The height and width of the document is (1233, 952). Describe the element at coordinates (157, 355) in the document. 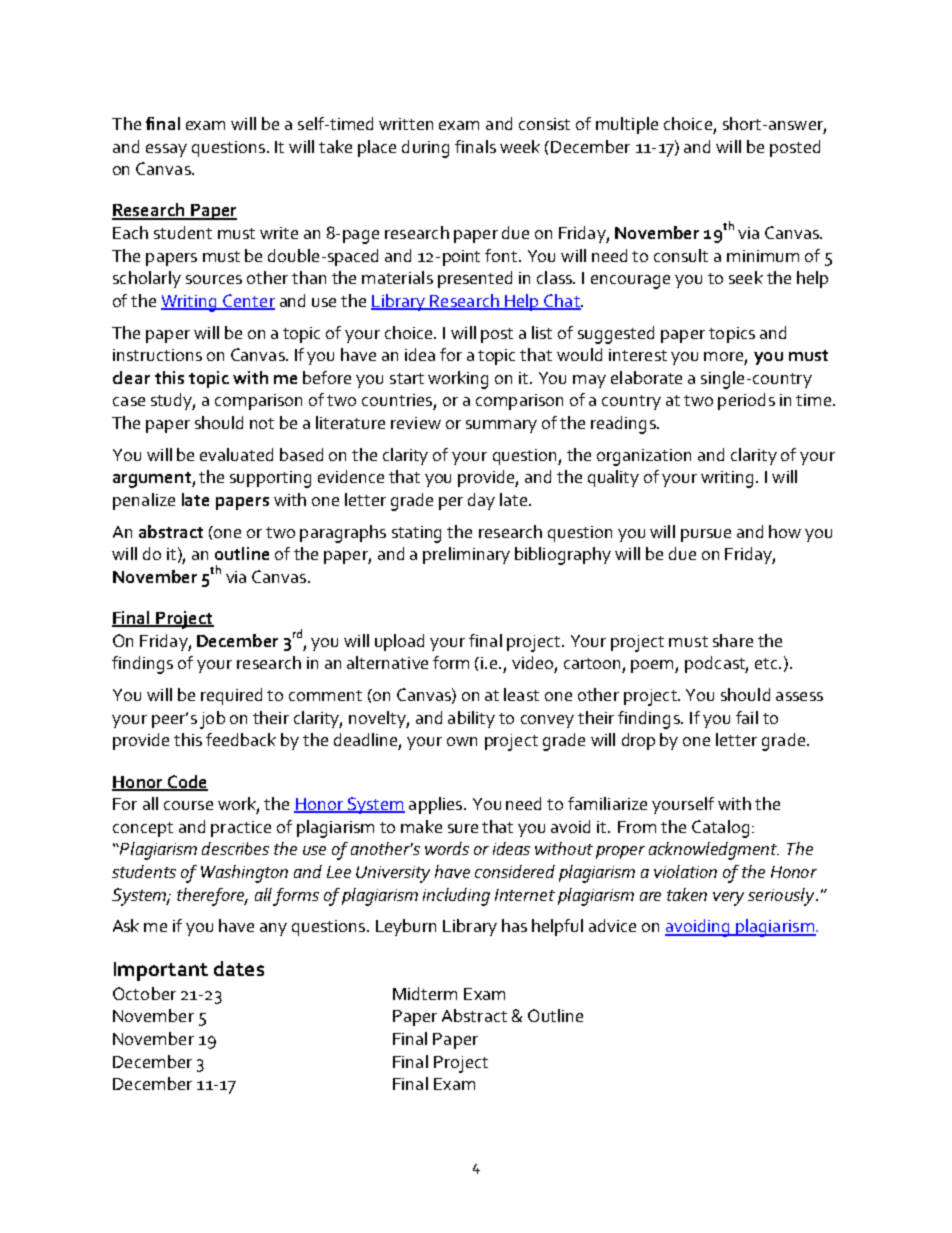

I see `instructions` at that location.
